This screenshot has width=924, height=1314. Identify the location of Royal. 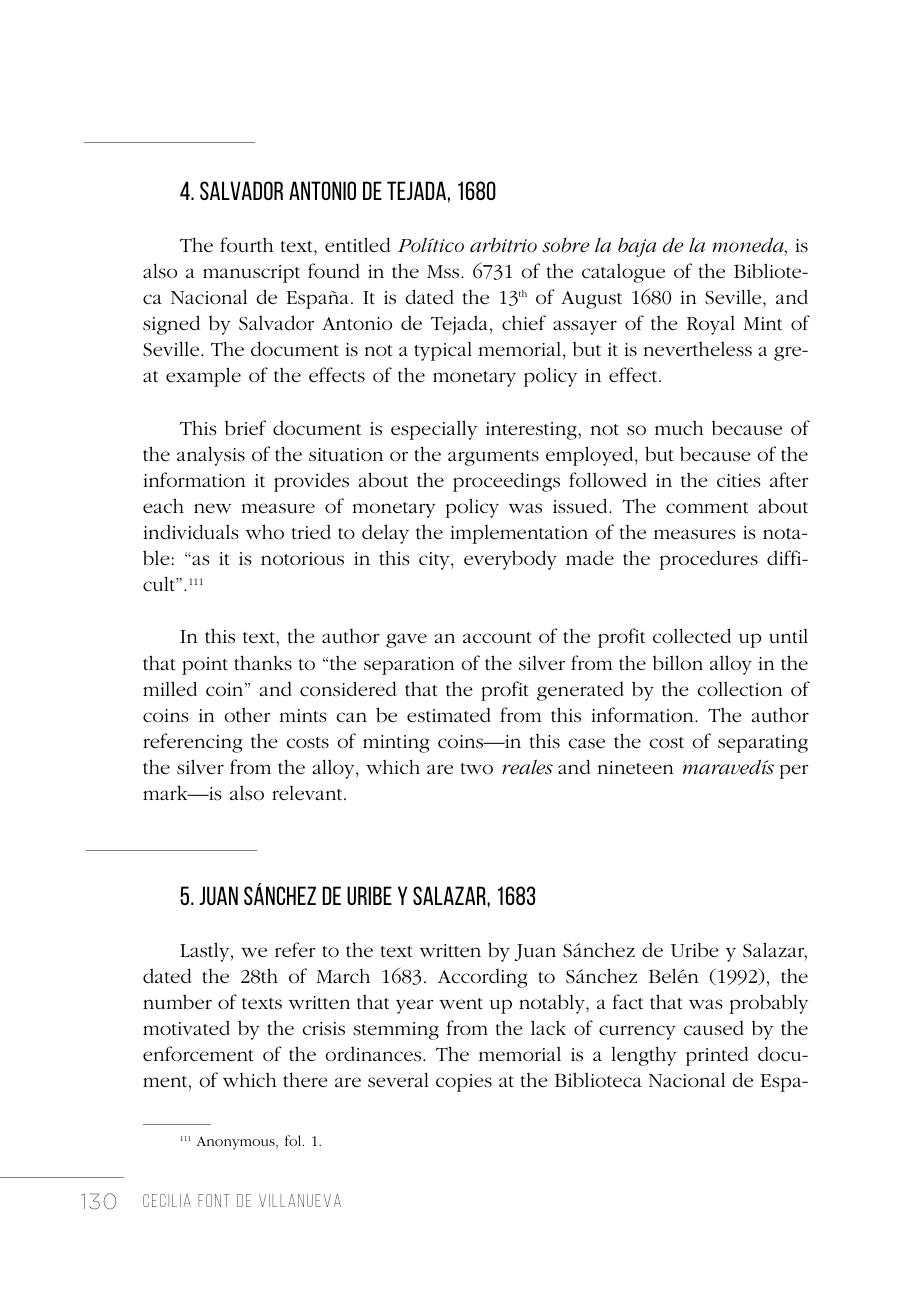
(711, 325).
